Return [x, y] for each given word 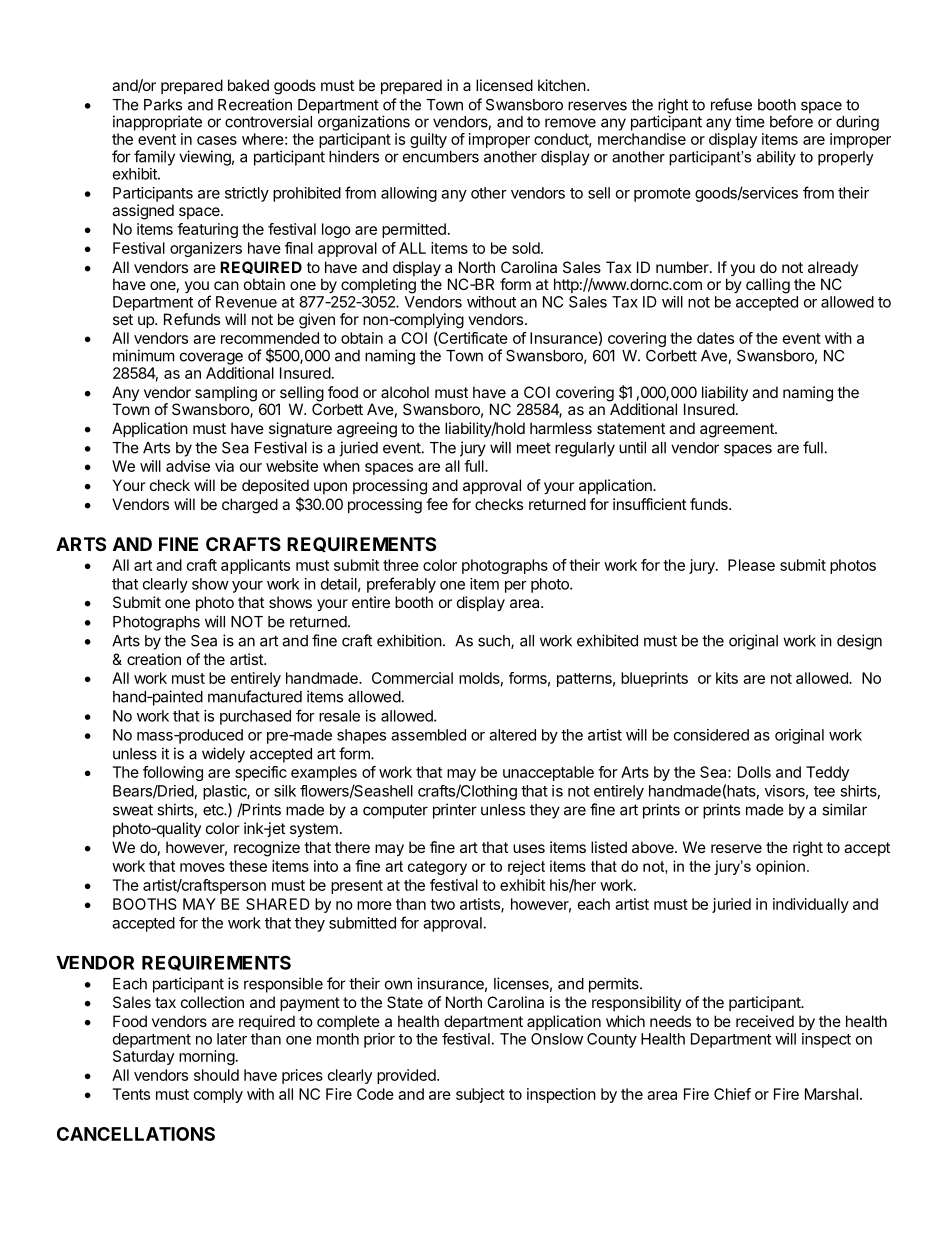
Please [751, 565]
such [495, 642]
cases [217, 140]
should [216, 1075]
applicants [255, 566]
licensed [504, 85]
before [791, 121]
